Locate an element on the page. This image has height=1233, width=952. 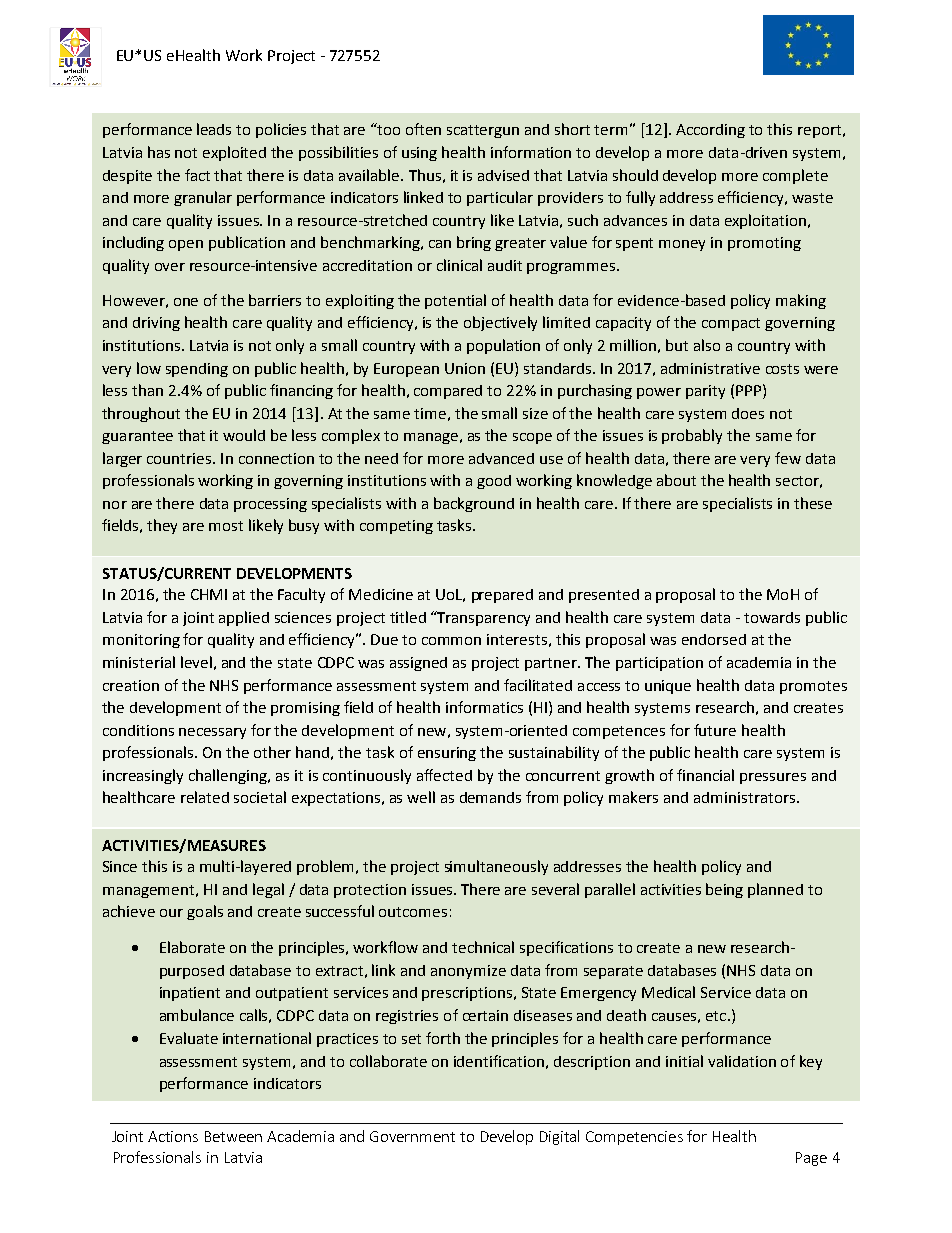
fact is located at coordinates (197, 175).
